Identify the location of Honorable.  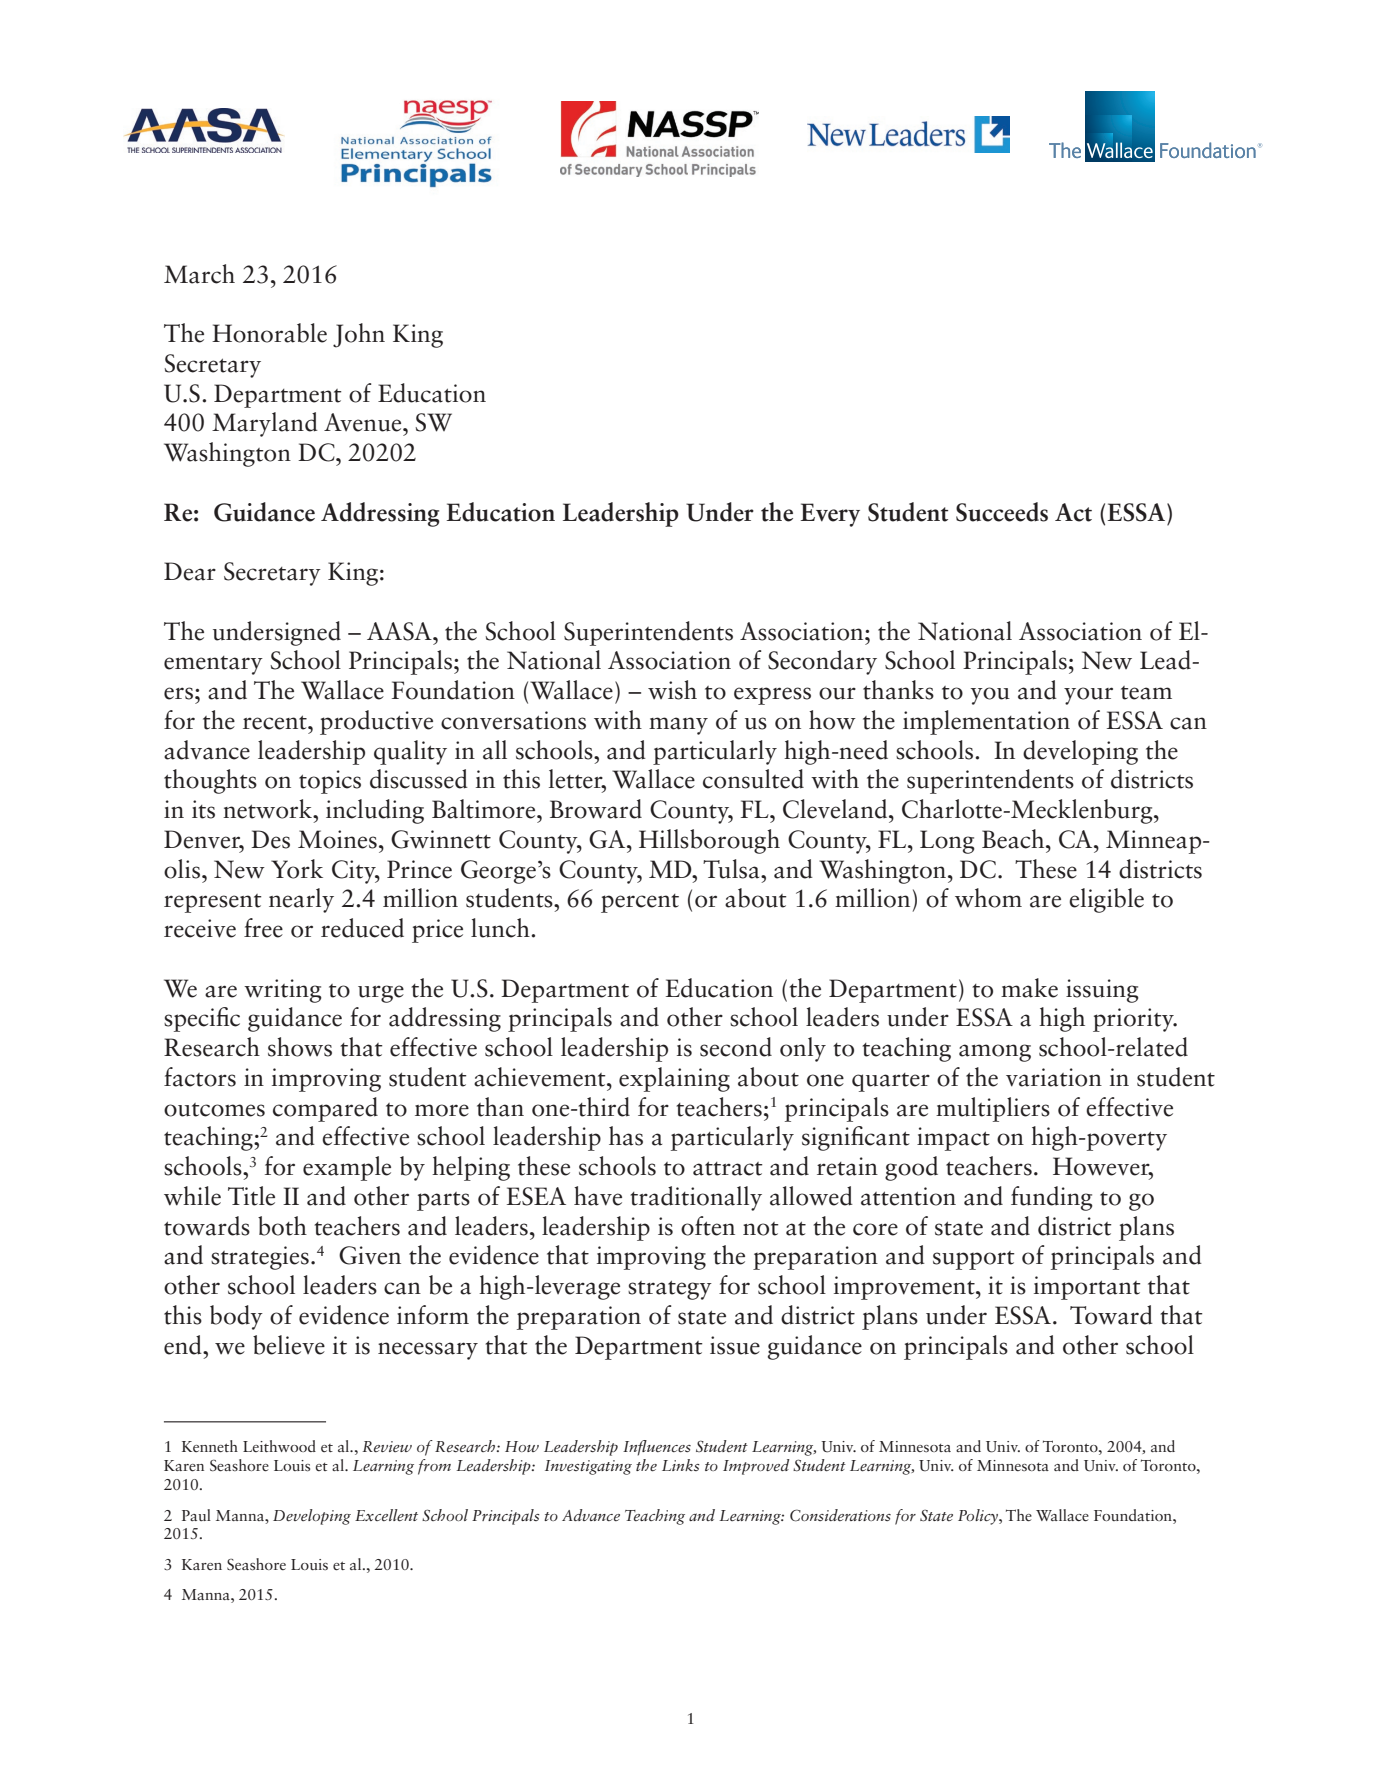
(269, 333).
